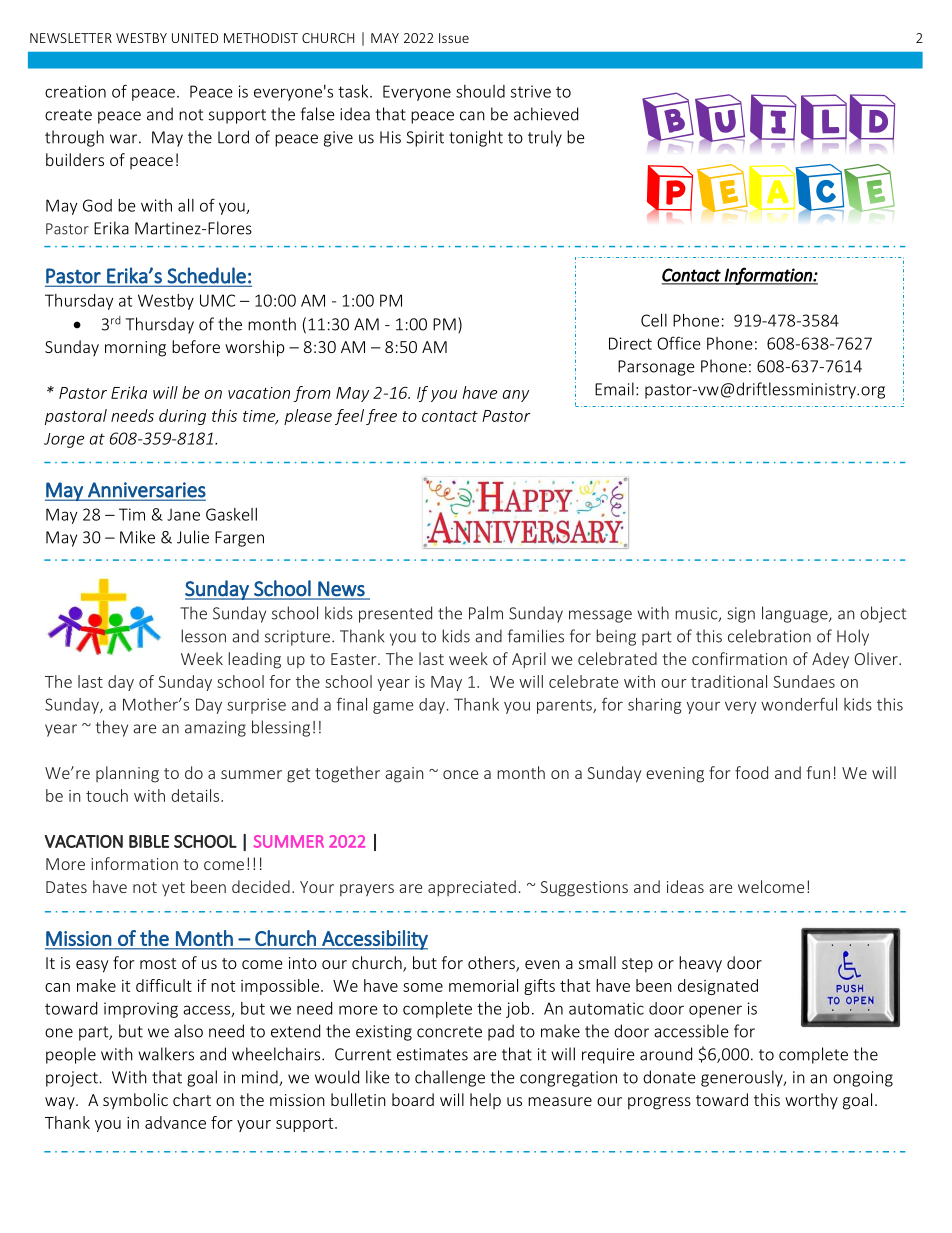 The width and height of the document is (952, 1233). I want to click on should, so click(480, 91).
